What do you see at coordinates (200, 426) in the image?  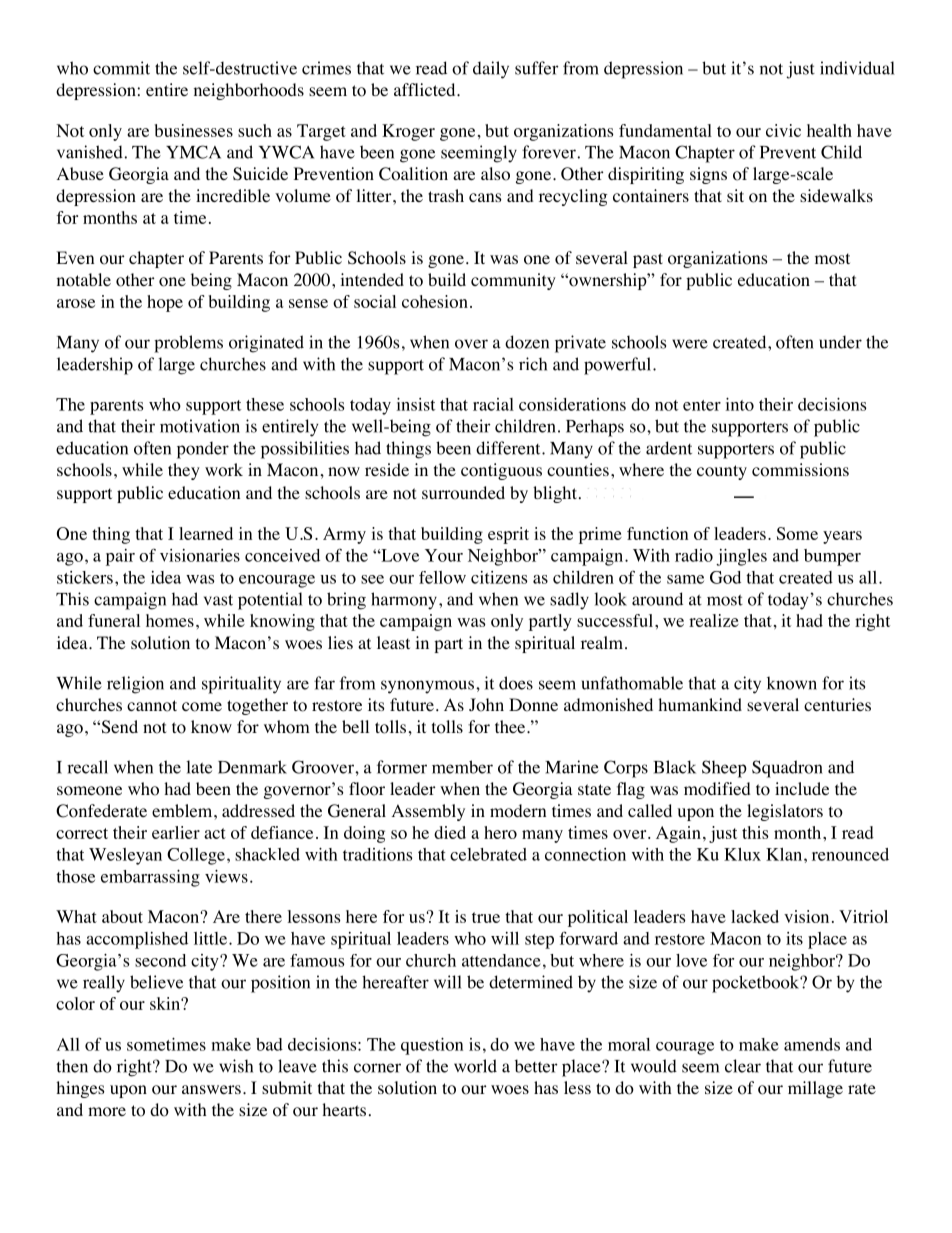 I see `motivation` at bounding box center [200, 426].
